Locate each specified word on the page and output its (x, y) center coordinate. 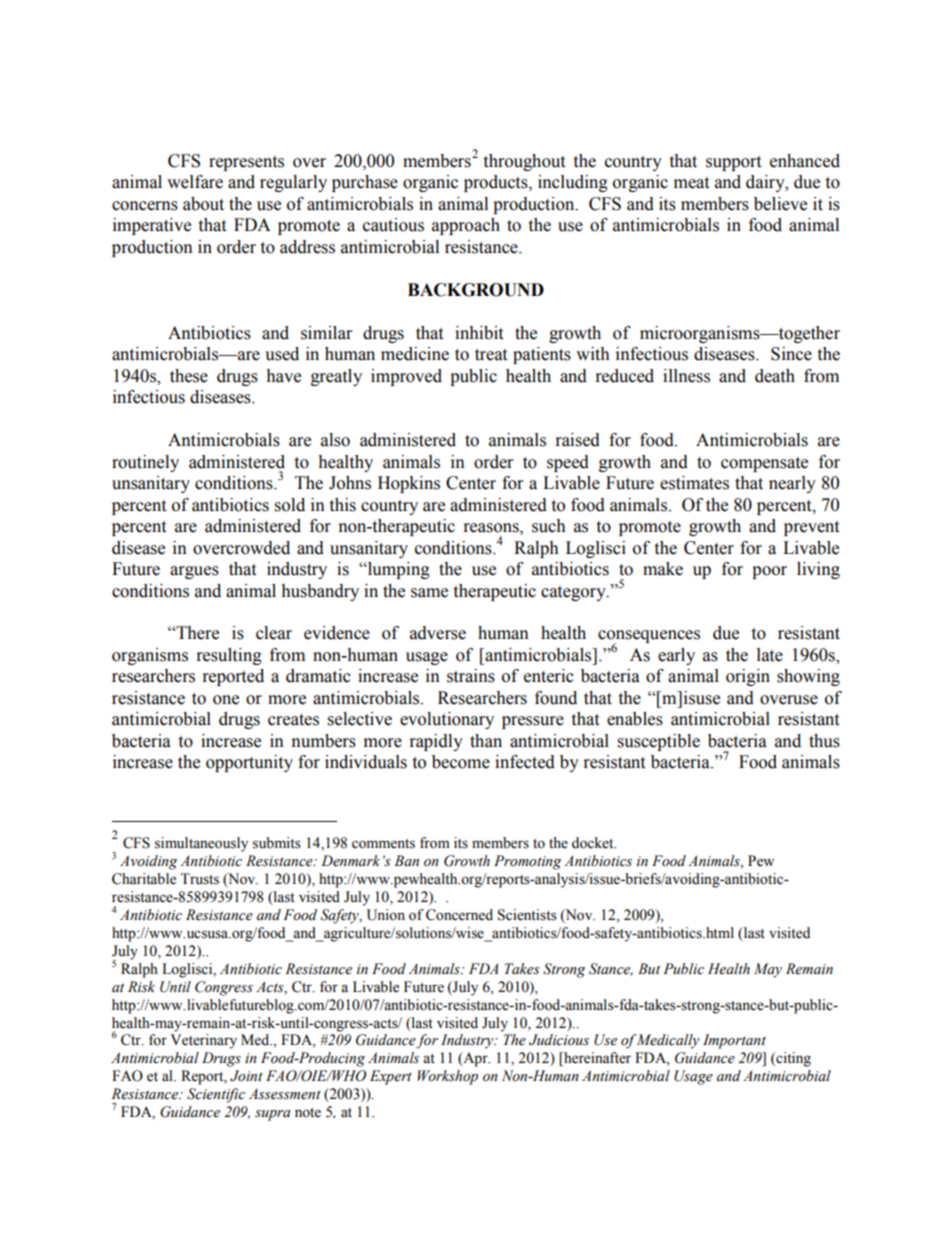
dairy (766, 183)
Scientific (216, 1095)
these (189, 376)
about (203, 204)
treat (491, 355)
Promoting (528, 862)
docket (594, 843)
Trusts (199, 879)
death (775, 376)
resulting (229, 656)
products (497, 183)
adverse (438, 633)
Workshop (447, 1077)
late (770, 655)
